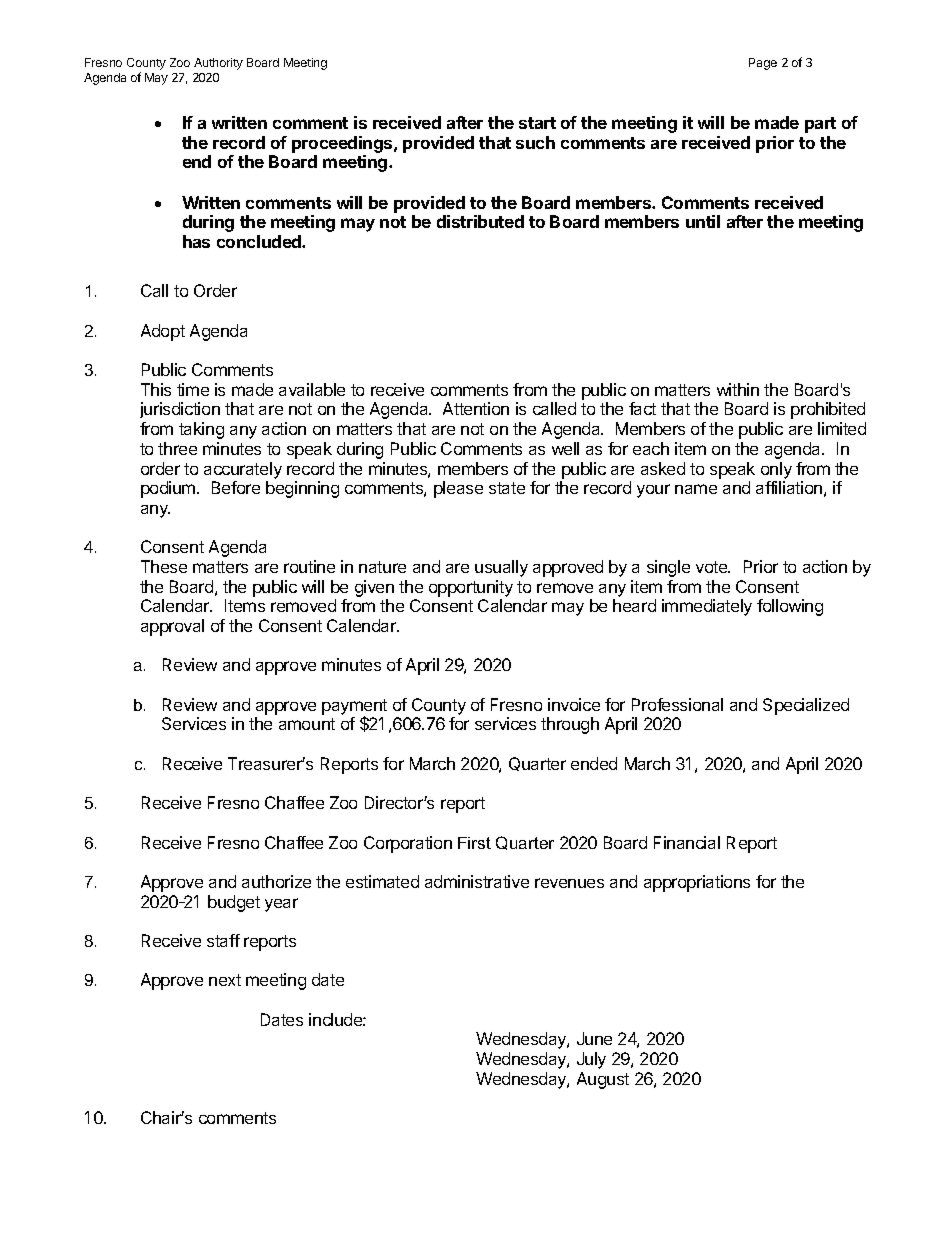 The height and width of the screenshot is (1233, 952). What do you see at coordinates (201, 430) in the screenshot?
I see `taking` at bounding box center [201, 430].
